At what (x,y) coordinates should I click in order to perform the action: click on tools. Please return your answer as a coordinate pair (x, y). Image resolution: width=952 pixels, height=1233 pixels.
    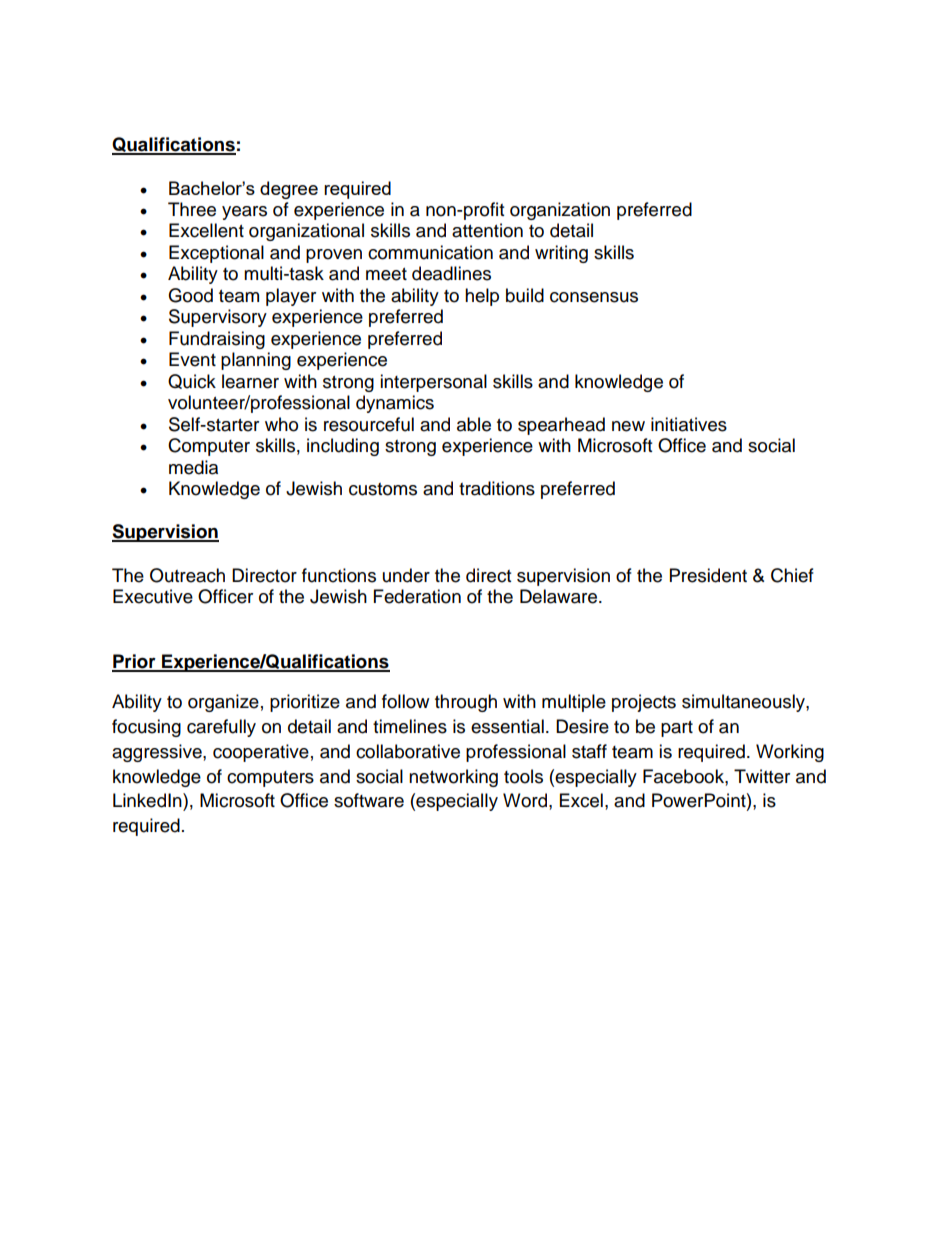
    Looking at the image, I should click on (523, 776).
